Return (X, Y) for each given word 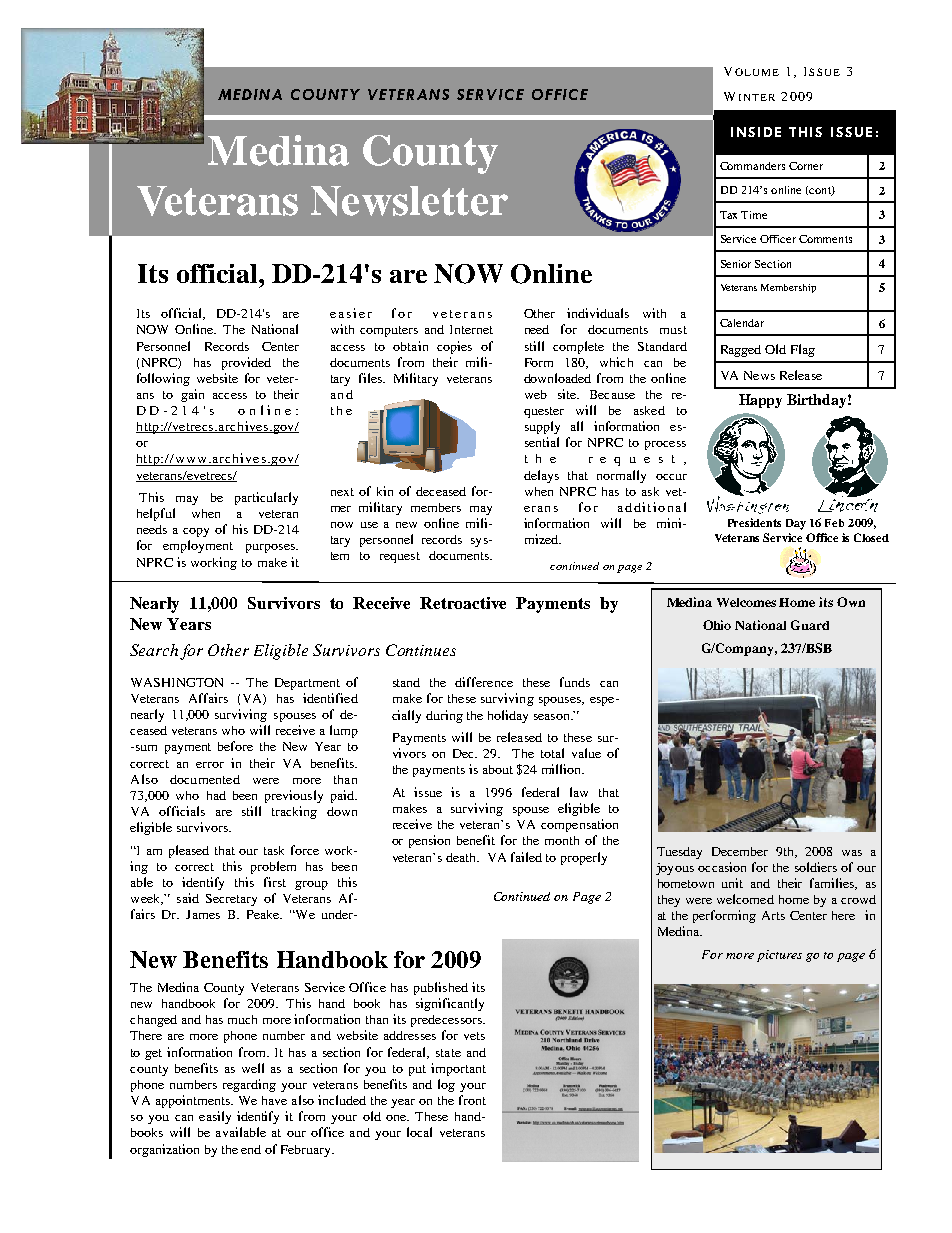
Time (754, 215)
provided (246, 363)
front (472, 1100)
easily (215, 1117)
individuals (598, 313)
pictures (779, 956)
